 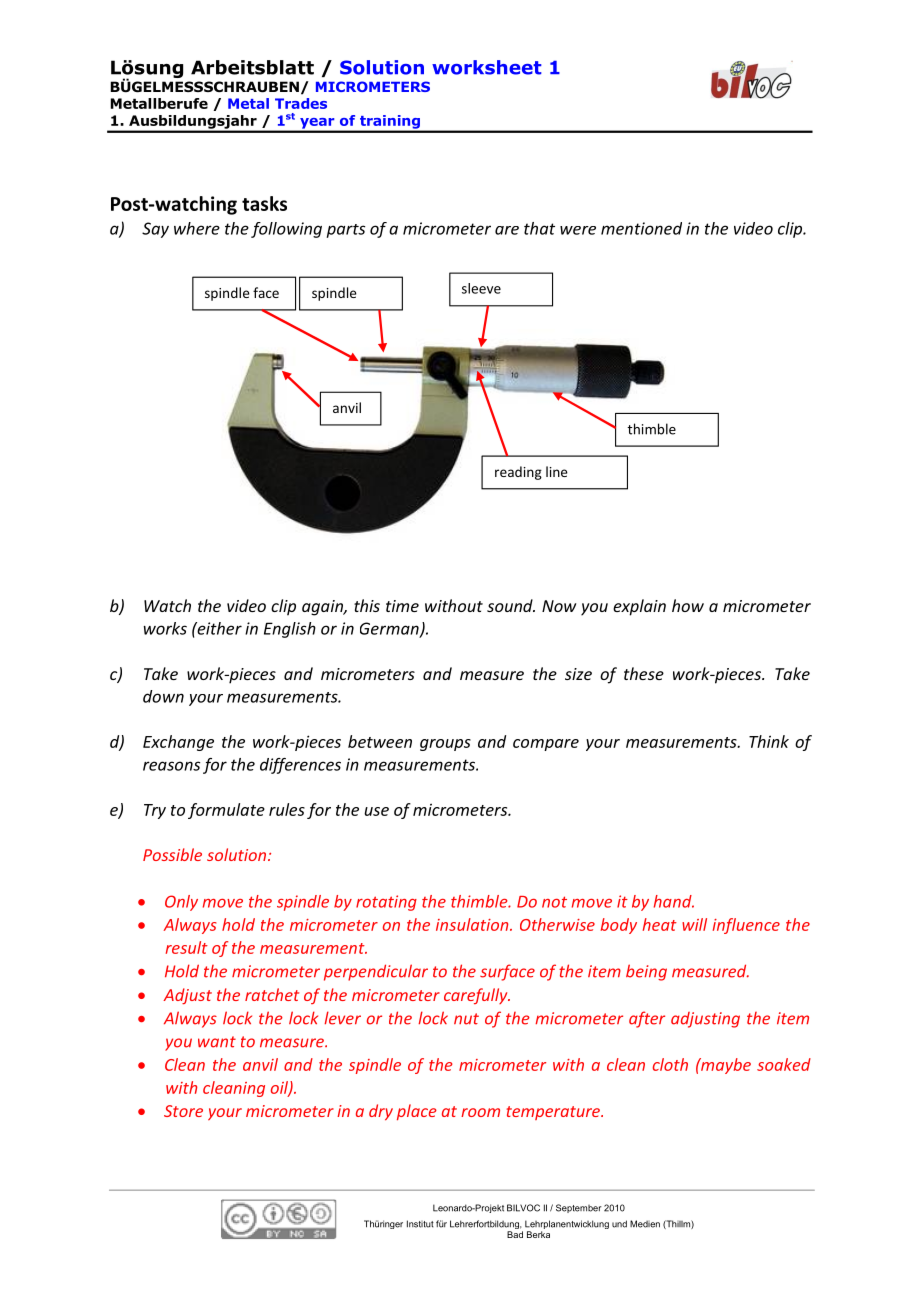 What do you see at coordinates (539, 228) in the screenshot?
I see `that` at bounding box center [539, 228].
